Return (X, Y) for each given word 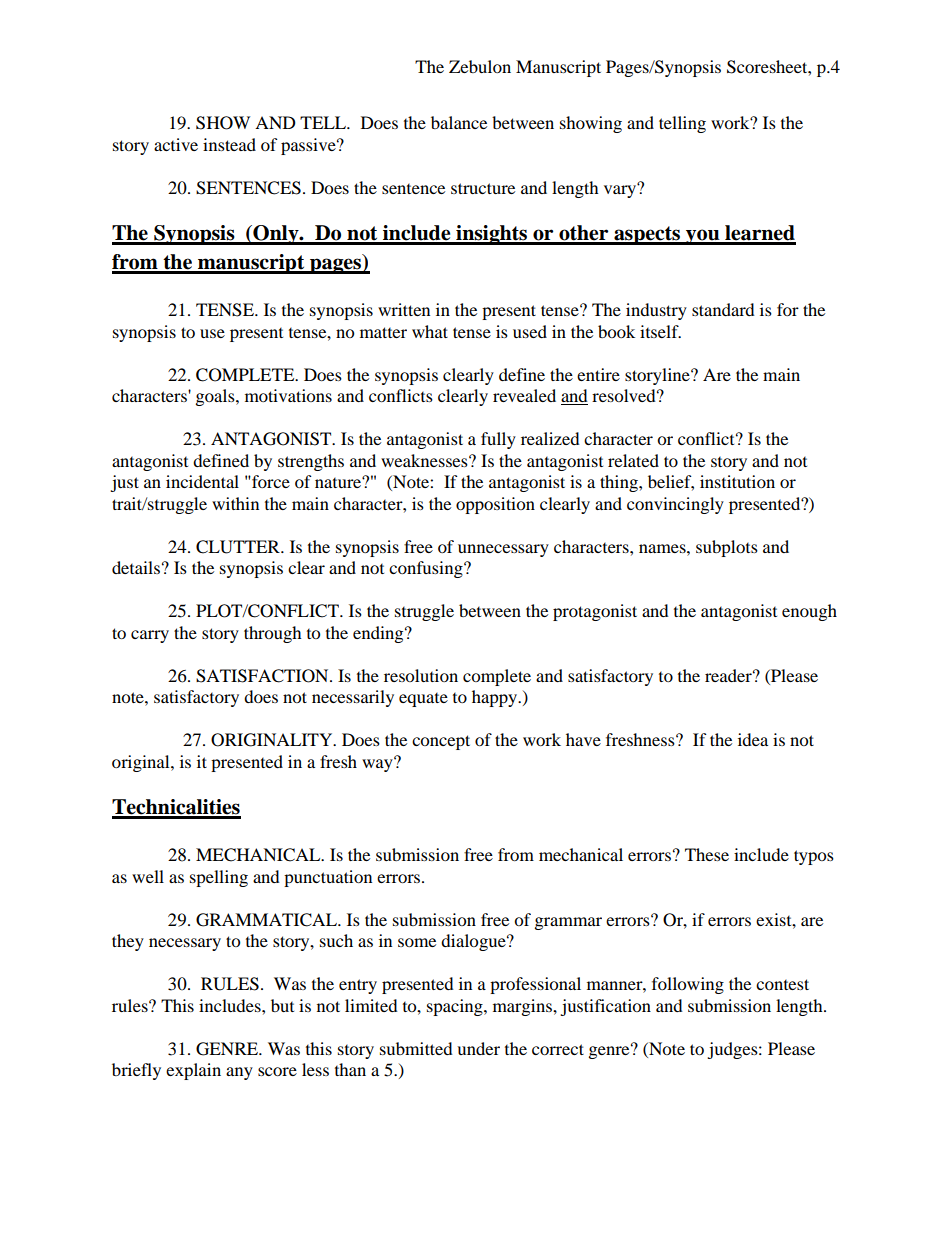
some (417, 942)
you (703, 237)
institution (737, 481)
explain (193, 1071)
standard (723, 309)
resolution (421, 675)
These (707, 854)
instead (229, 144)
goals (216, 397)
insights (492, 235)
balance (459, 122)
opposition (495, 505)
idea (753, 739)
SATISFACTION (263, 676)
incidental (202, 481)
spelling (219, 878)
